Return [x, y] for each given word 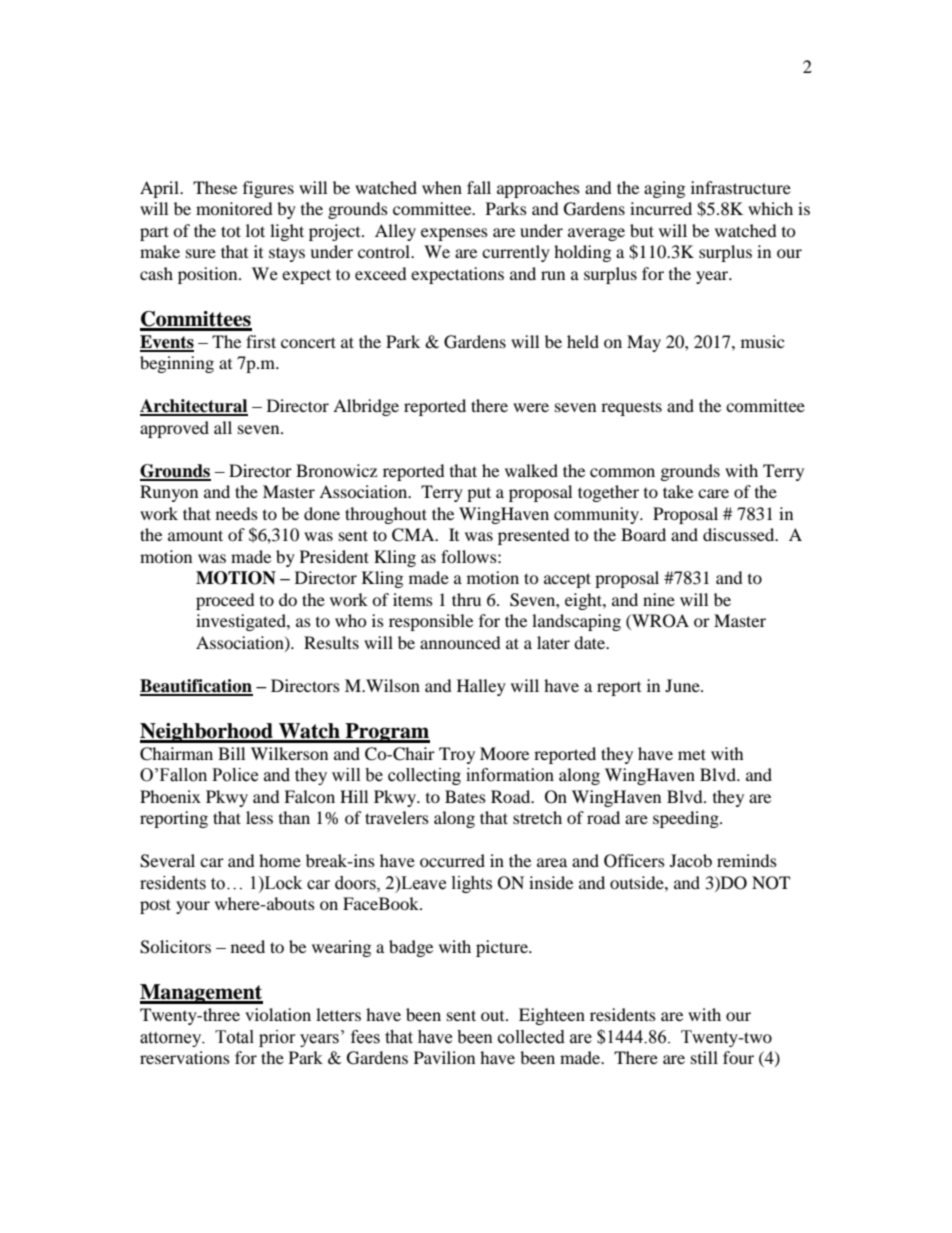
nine [659, 599]
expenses [454, 234]
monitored [234, 208]
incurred [661, 208]
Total [234, 1037]
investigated [242, 622]
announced [460, 642]
